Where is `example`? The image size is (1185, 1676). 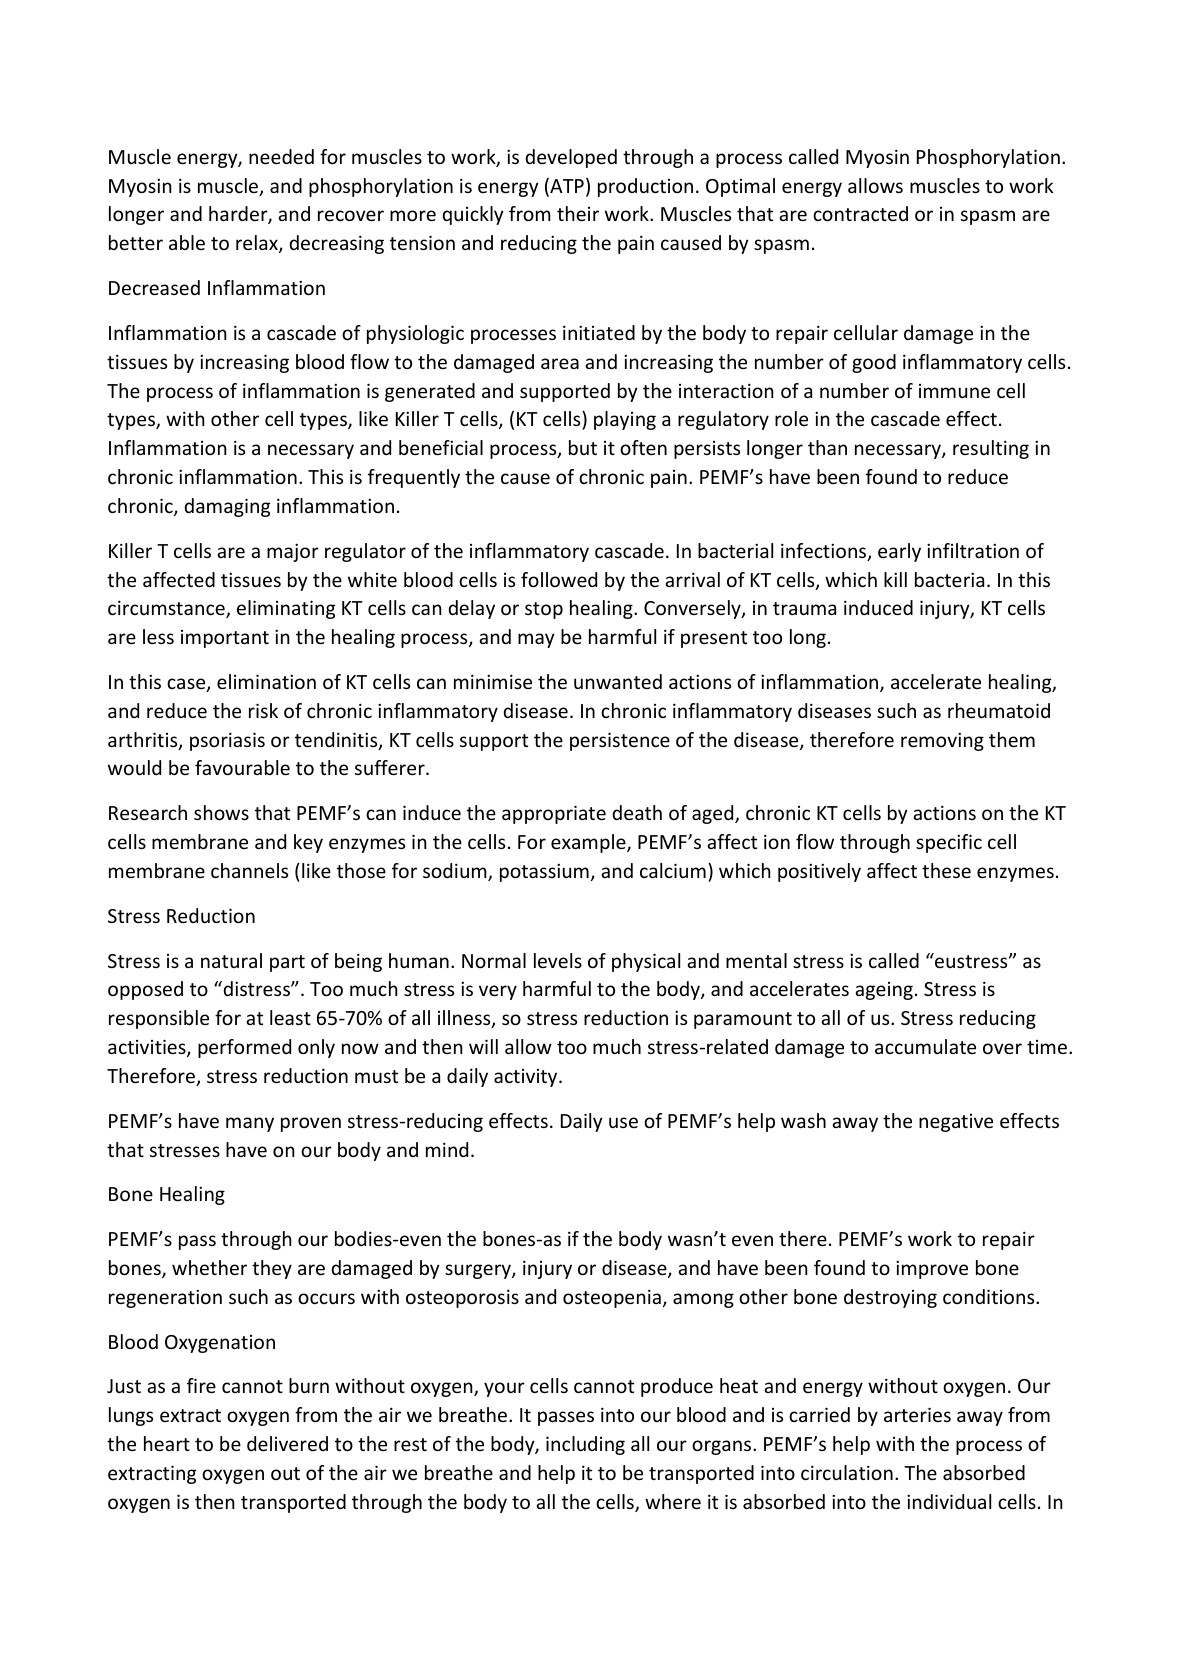 example is located at coordinates (589, 843).
